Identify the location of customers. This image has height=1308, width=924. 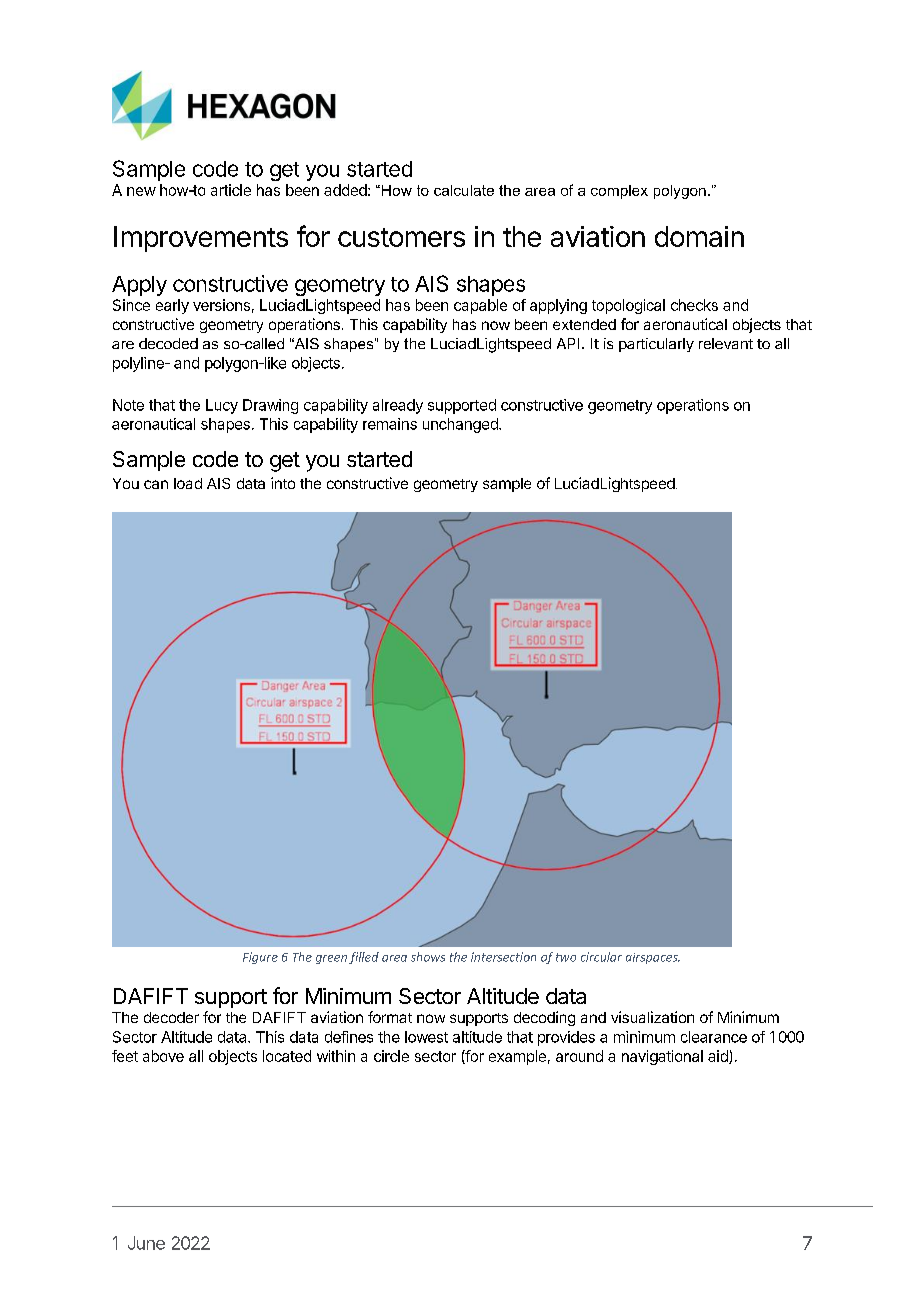
(401, 237).
